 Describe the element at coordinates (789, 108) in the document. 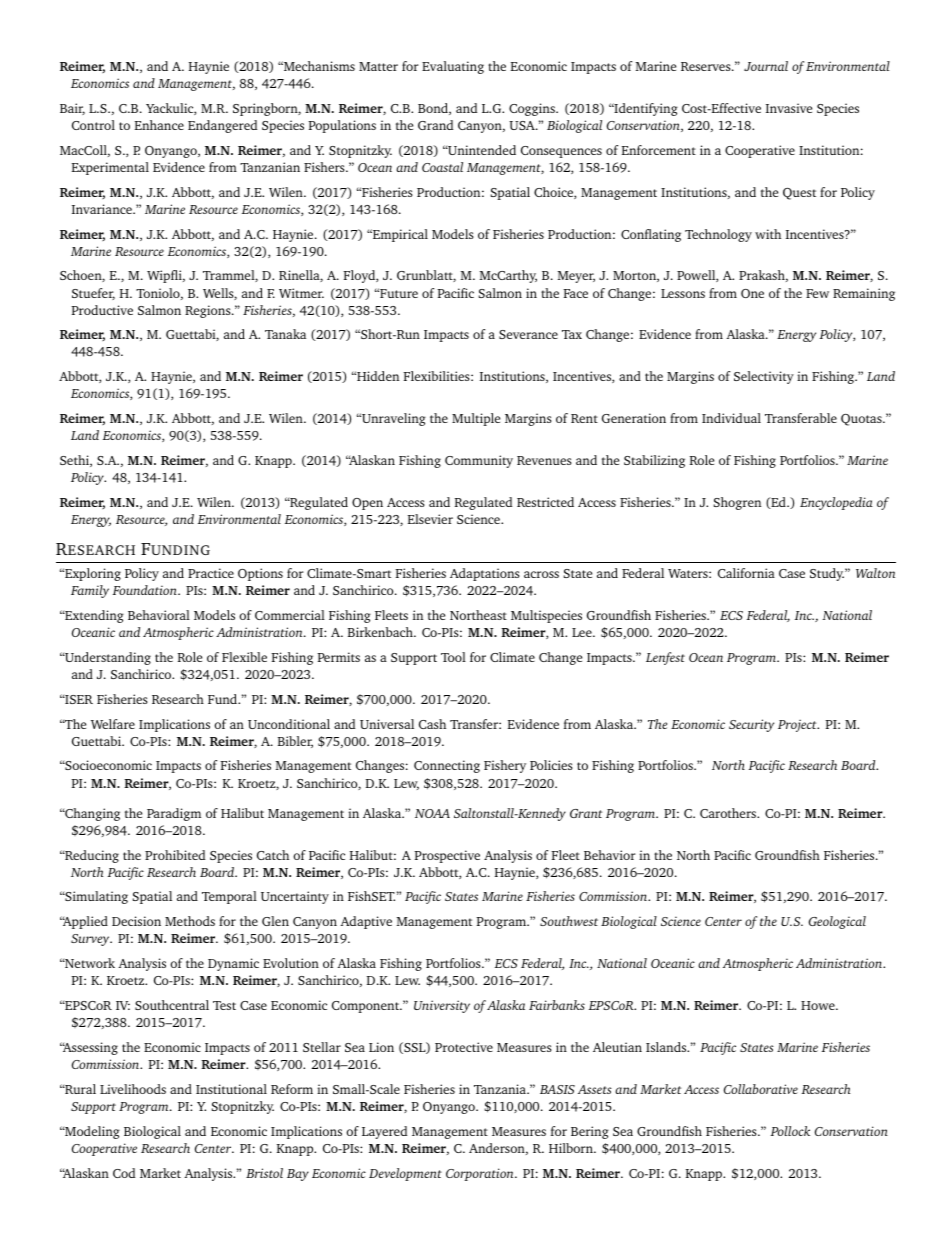

I see `Invasive` at that location.
